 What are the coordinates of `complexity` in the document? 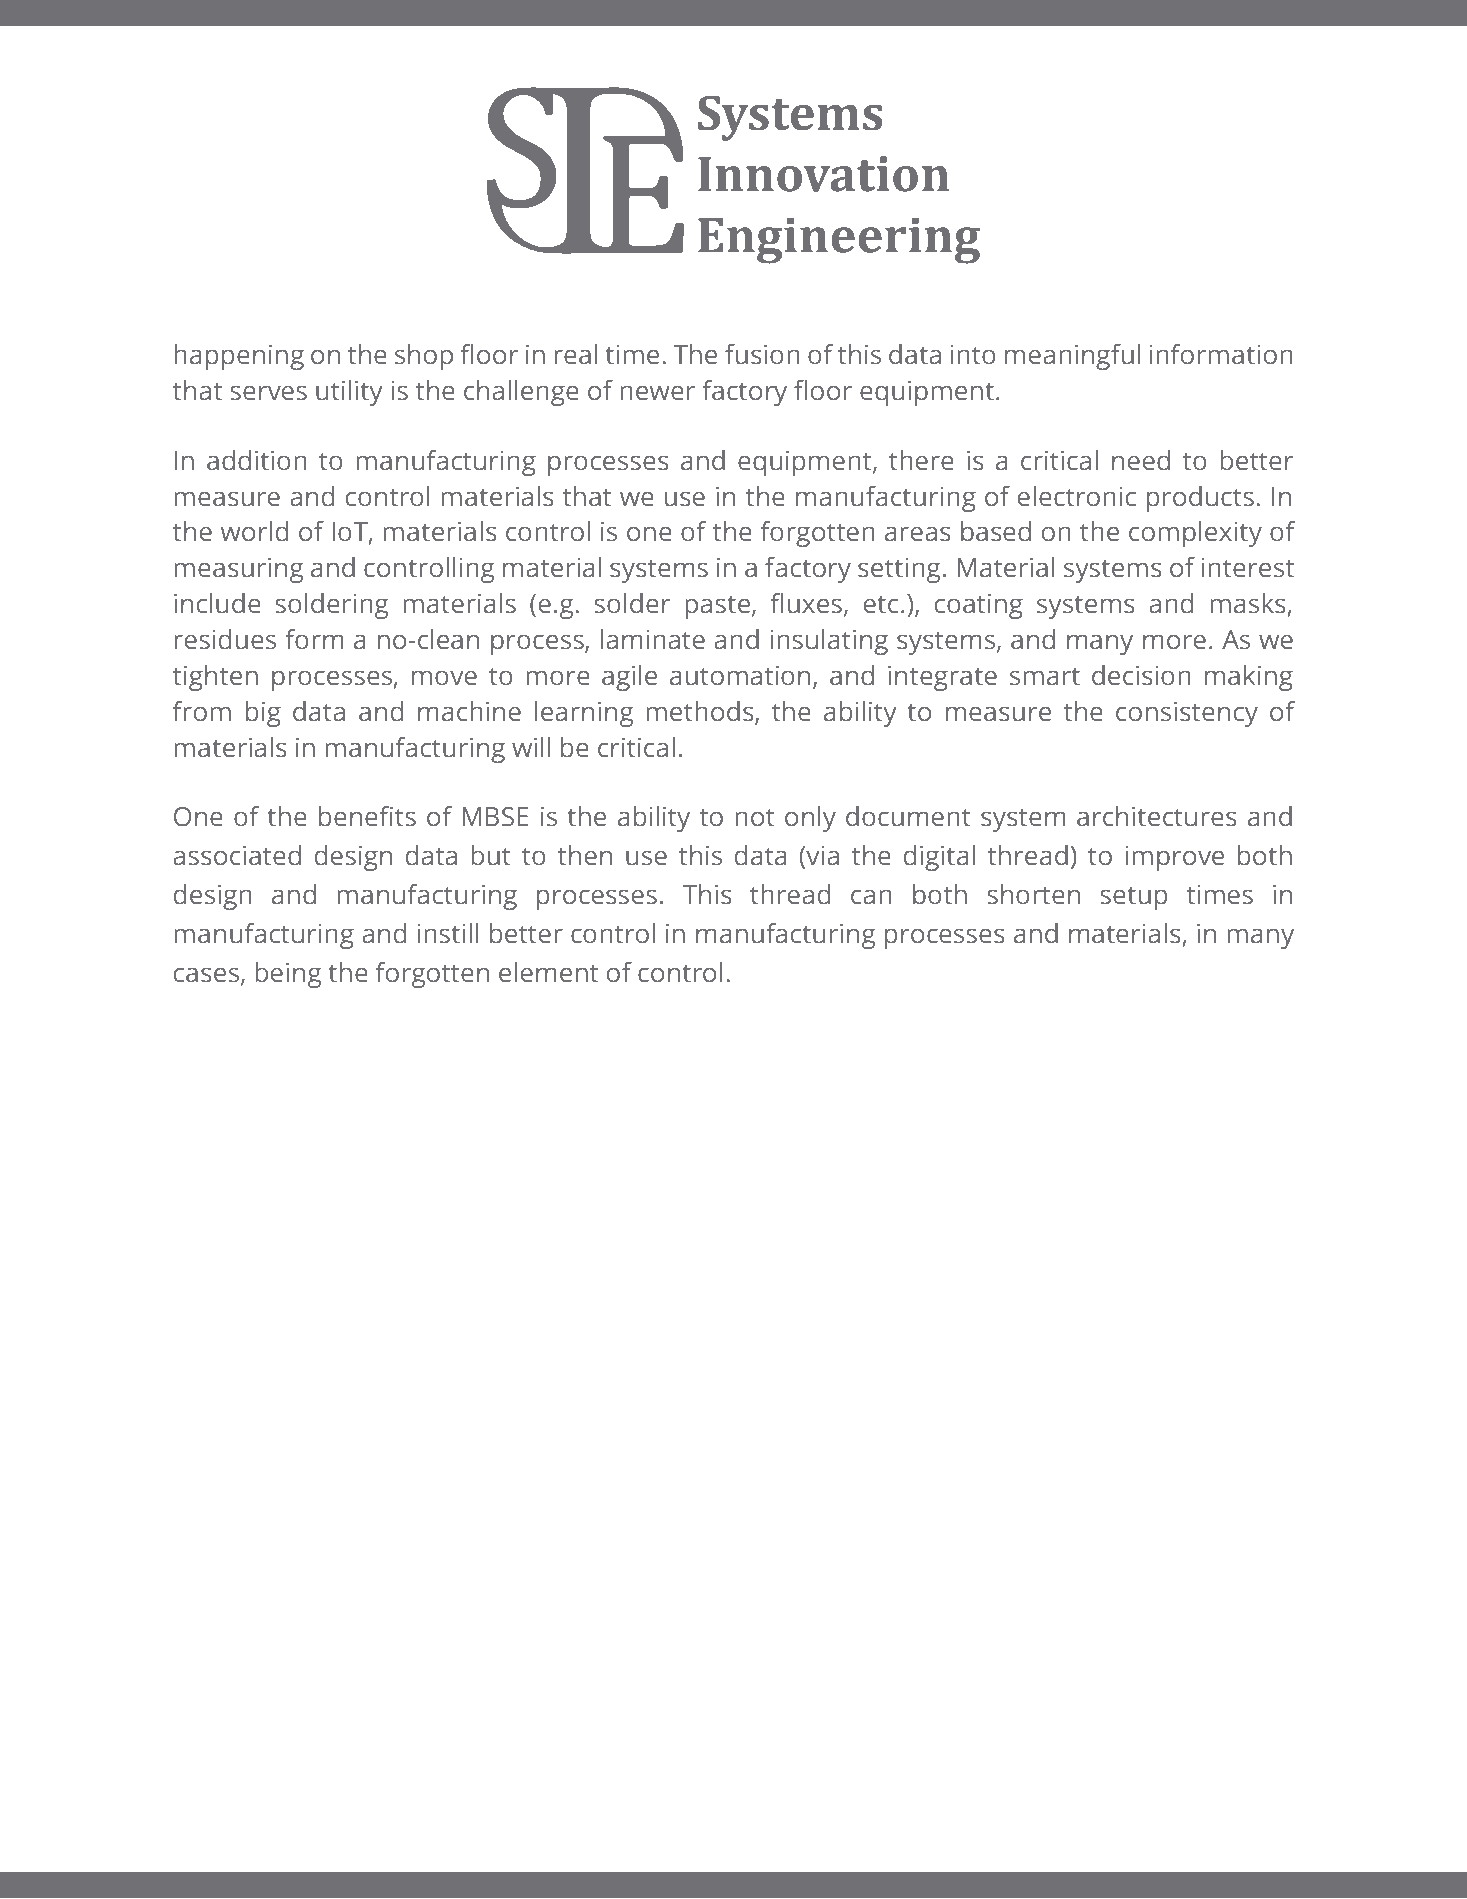 It's located at (1195, 534).
